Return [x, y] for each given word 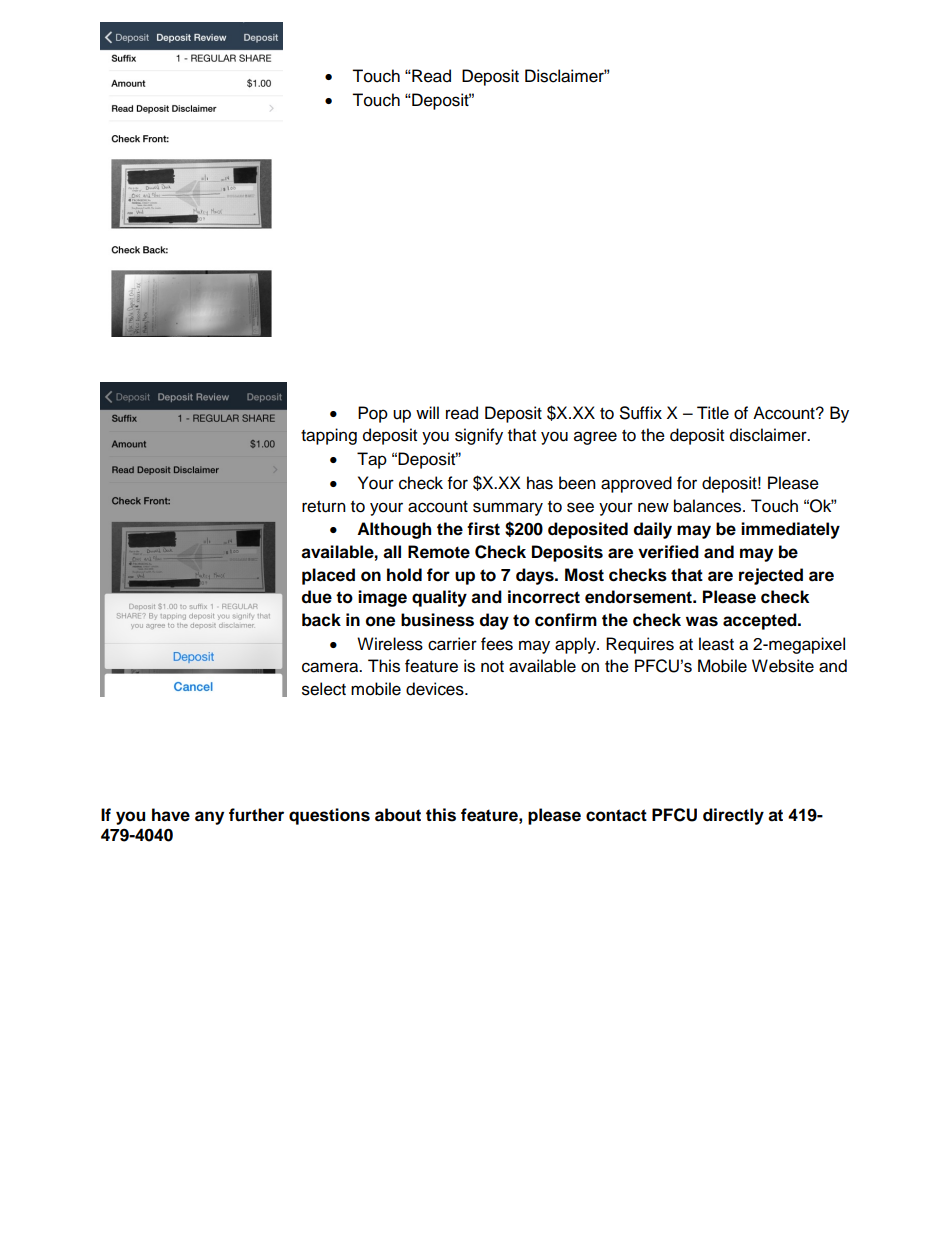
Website [783, 666]
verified [668, 552]
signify [479, 436]
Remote [439, 552]
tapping [329, 436]
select [324, 689]
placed [328, 576]
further [256, 815]
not [492, 667]
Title [713, 413]
